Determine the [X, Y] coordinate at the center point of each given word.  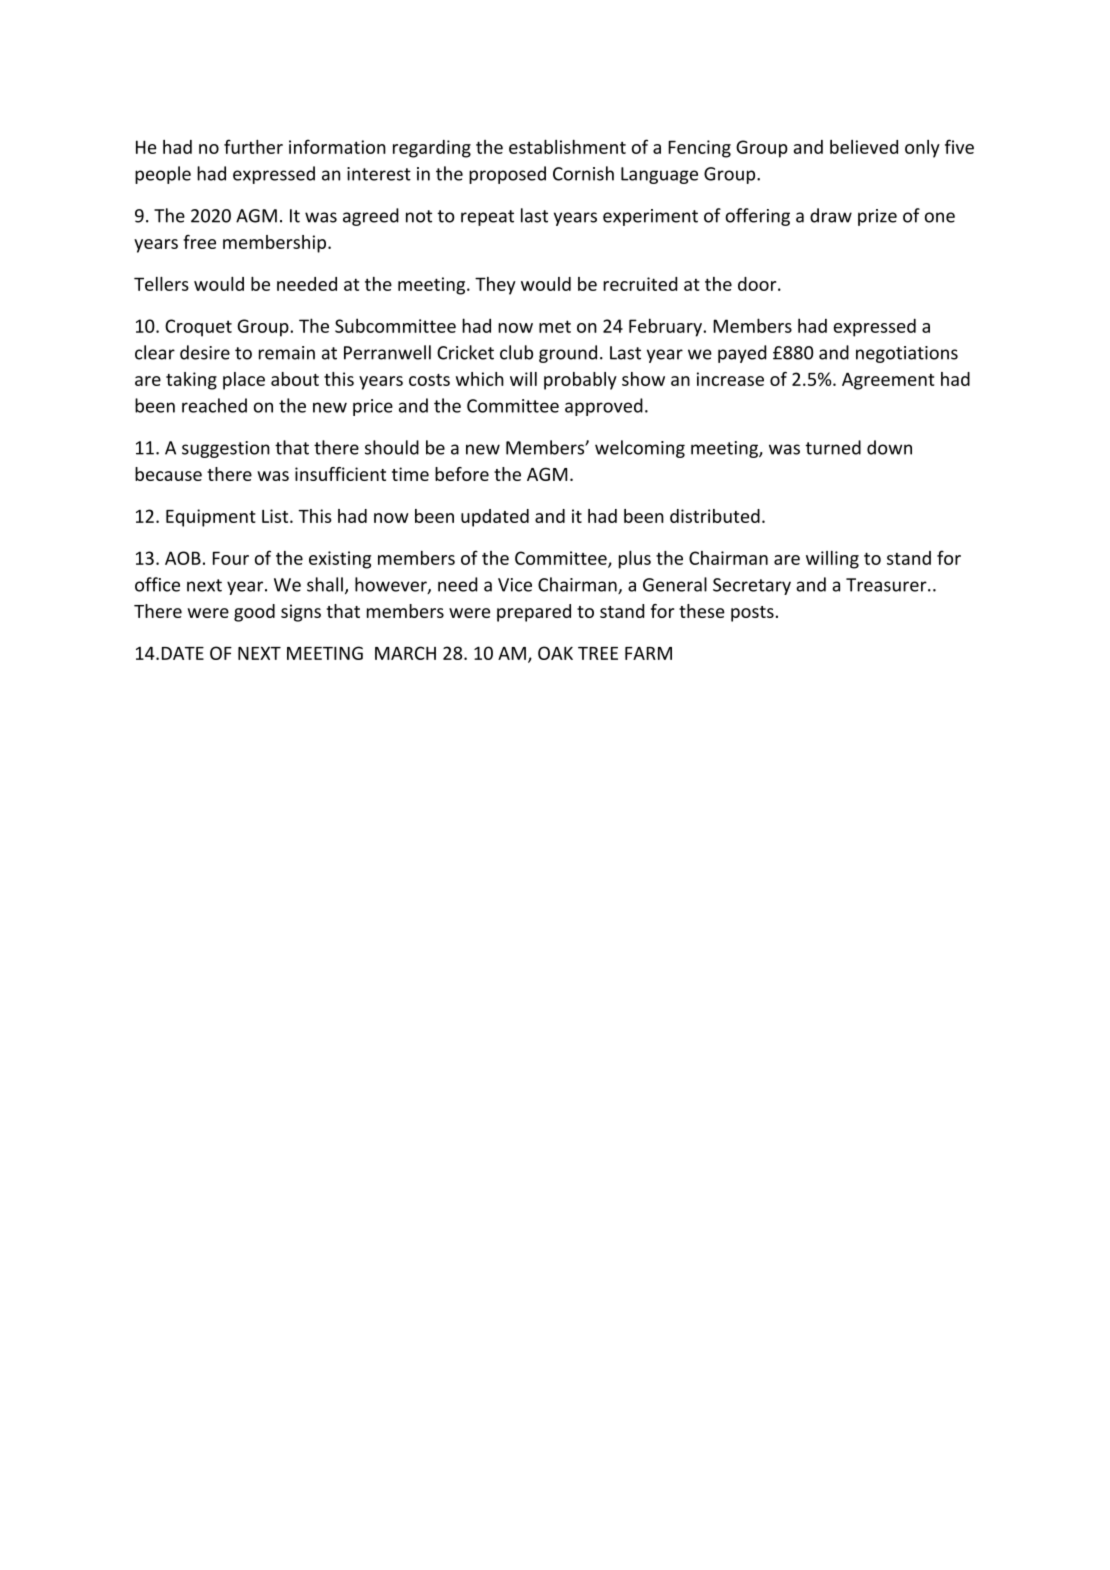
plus [635, 560]
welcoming [640, 449]
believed [864, 147]
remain [287, 353]
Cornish [583, 173]
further [253, 146]
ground [568, 354]
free [199, 242]
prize [877, 217]
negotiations [907, 354]
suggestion [226, 449]
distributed [715, 516]
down [889, 447]
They [495, 286]
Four [231, 558]
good [254, 613]
